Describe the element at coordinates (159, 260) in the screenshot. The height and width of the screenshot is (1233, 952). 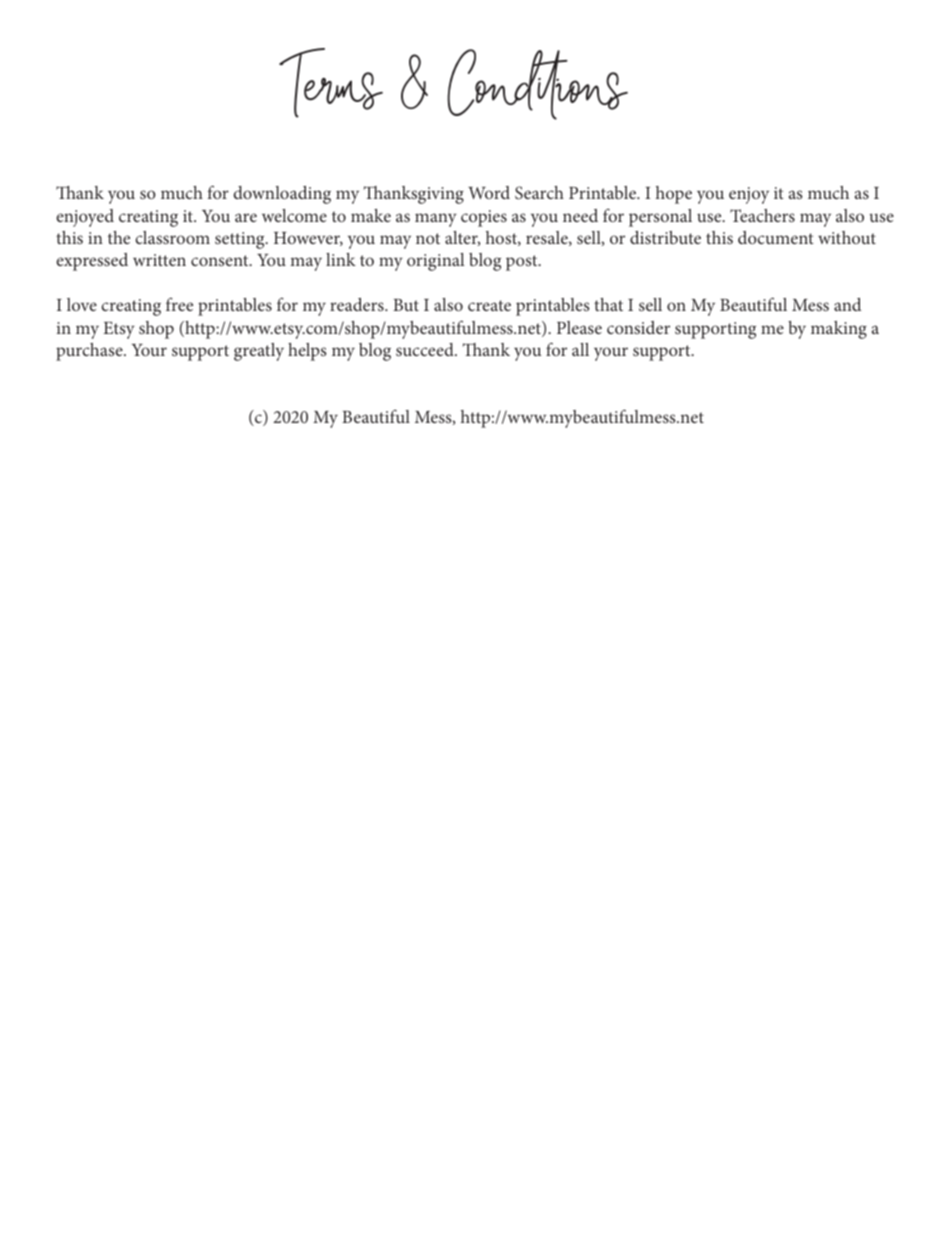
I see `written` at that location.
